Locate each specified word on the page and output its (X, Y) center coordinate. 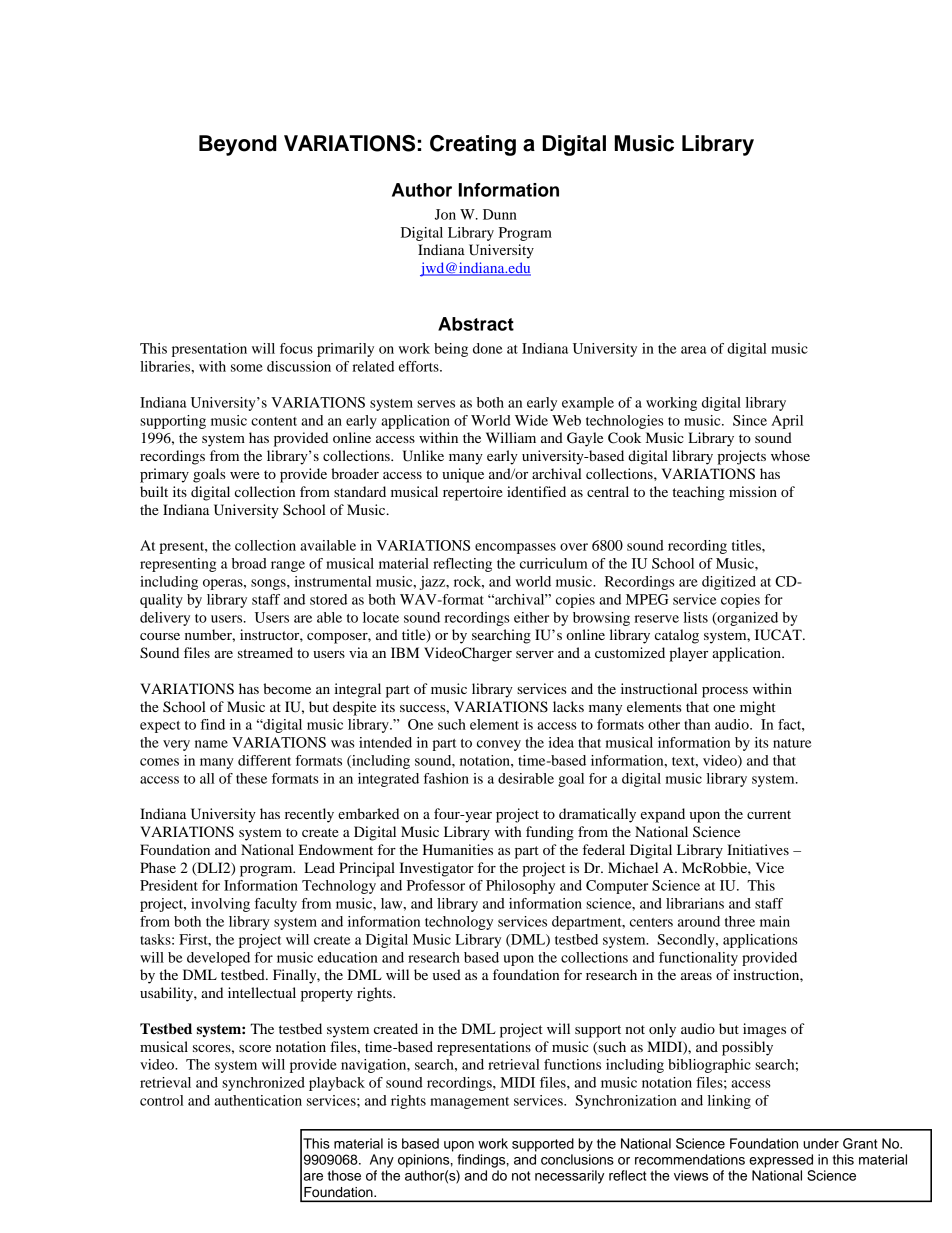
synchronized (263, 1084)
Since (750, 420)
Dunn (500, 214)
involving (220, 905)
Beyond (238, 145)
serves (436, 404)
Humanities (458, 849)
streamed (265, 652)
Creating (473, 145)
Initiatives (758, 849)
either (531, 617)
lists (696, 617)
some (247, 368)
